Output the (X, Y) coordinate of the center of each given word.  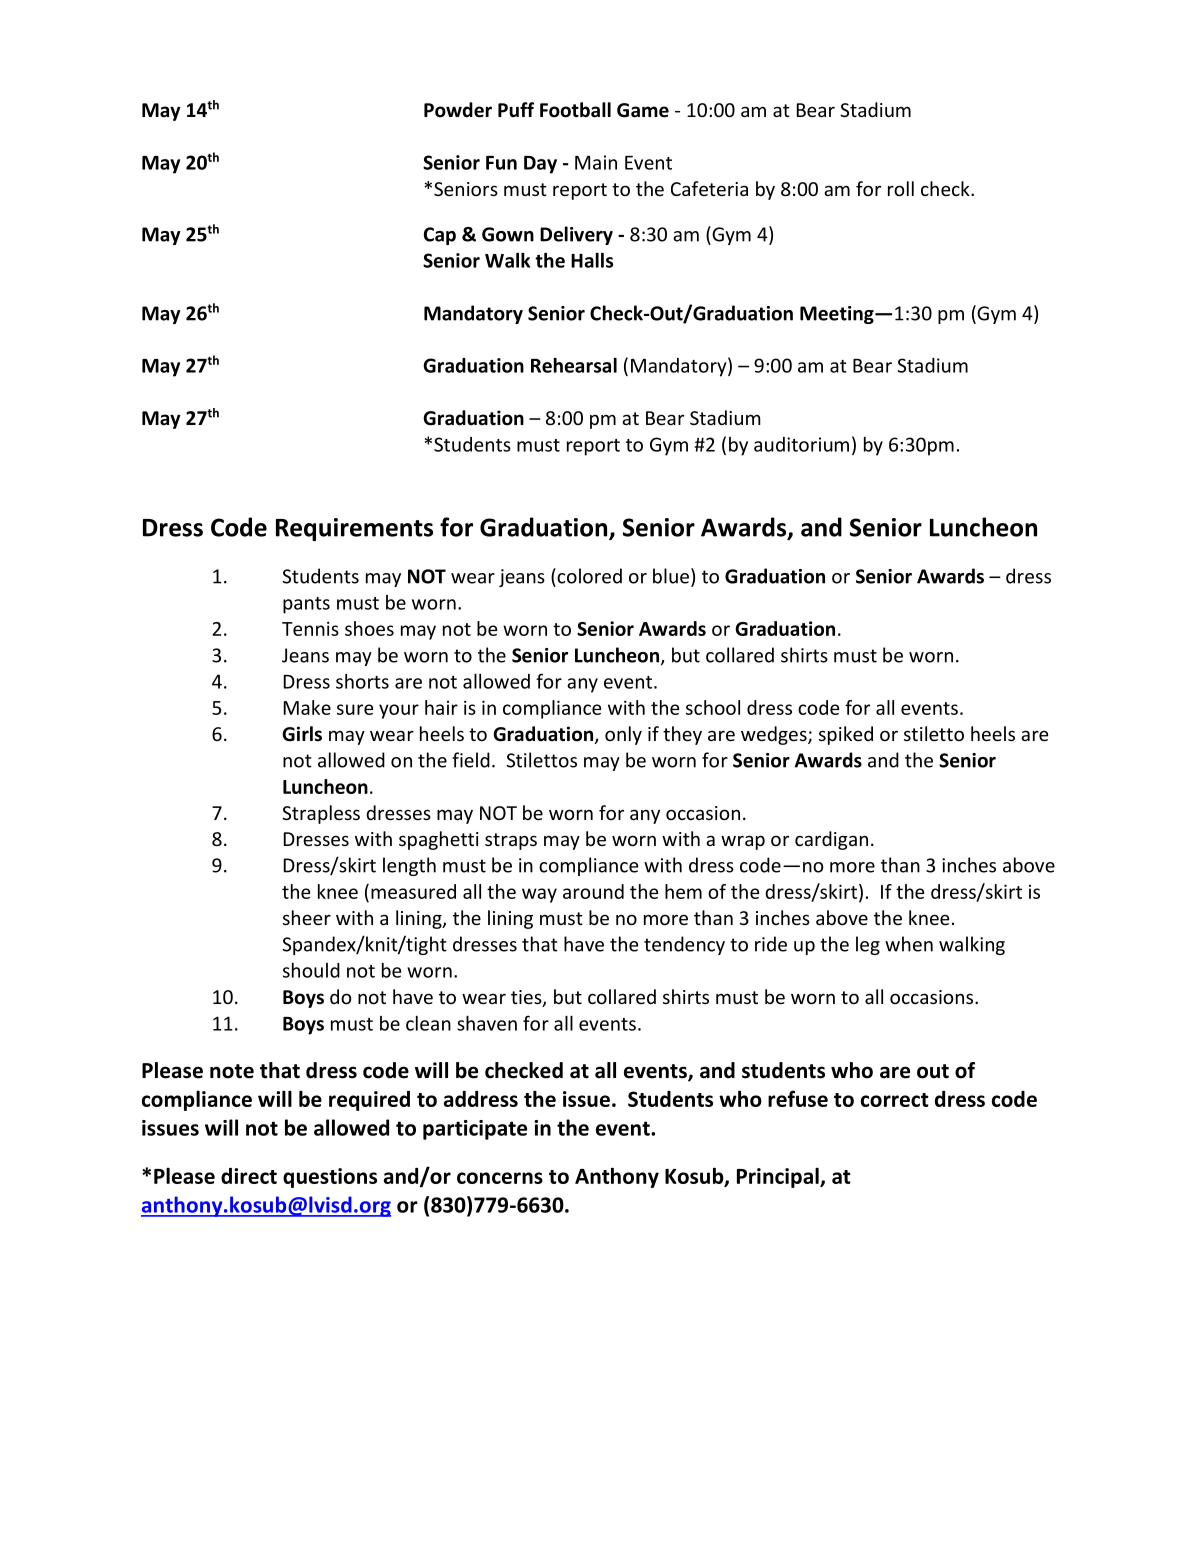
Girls (302, 734)
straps (511, 841)
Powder (458, 110)
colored (588, 576)
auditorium (801, 444)
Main (596, 162)
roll (901, 188)
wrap (743, 842)
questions (330, 1178)
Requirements (354, 529)
